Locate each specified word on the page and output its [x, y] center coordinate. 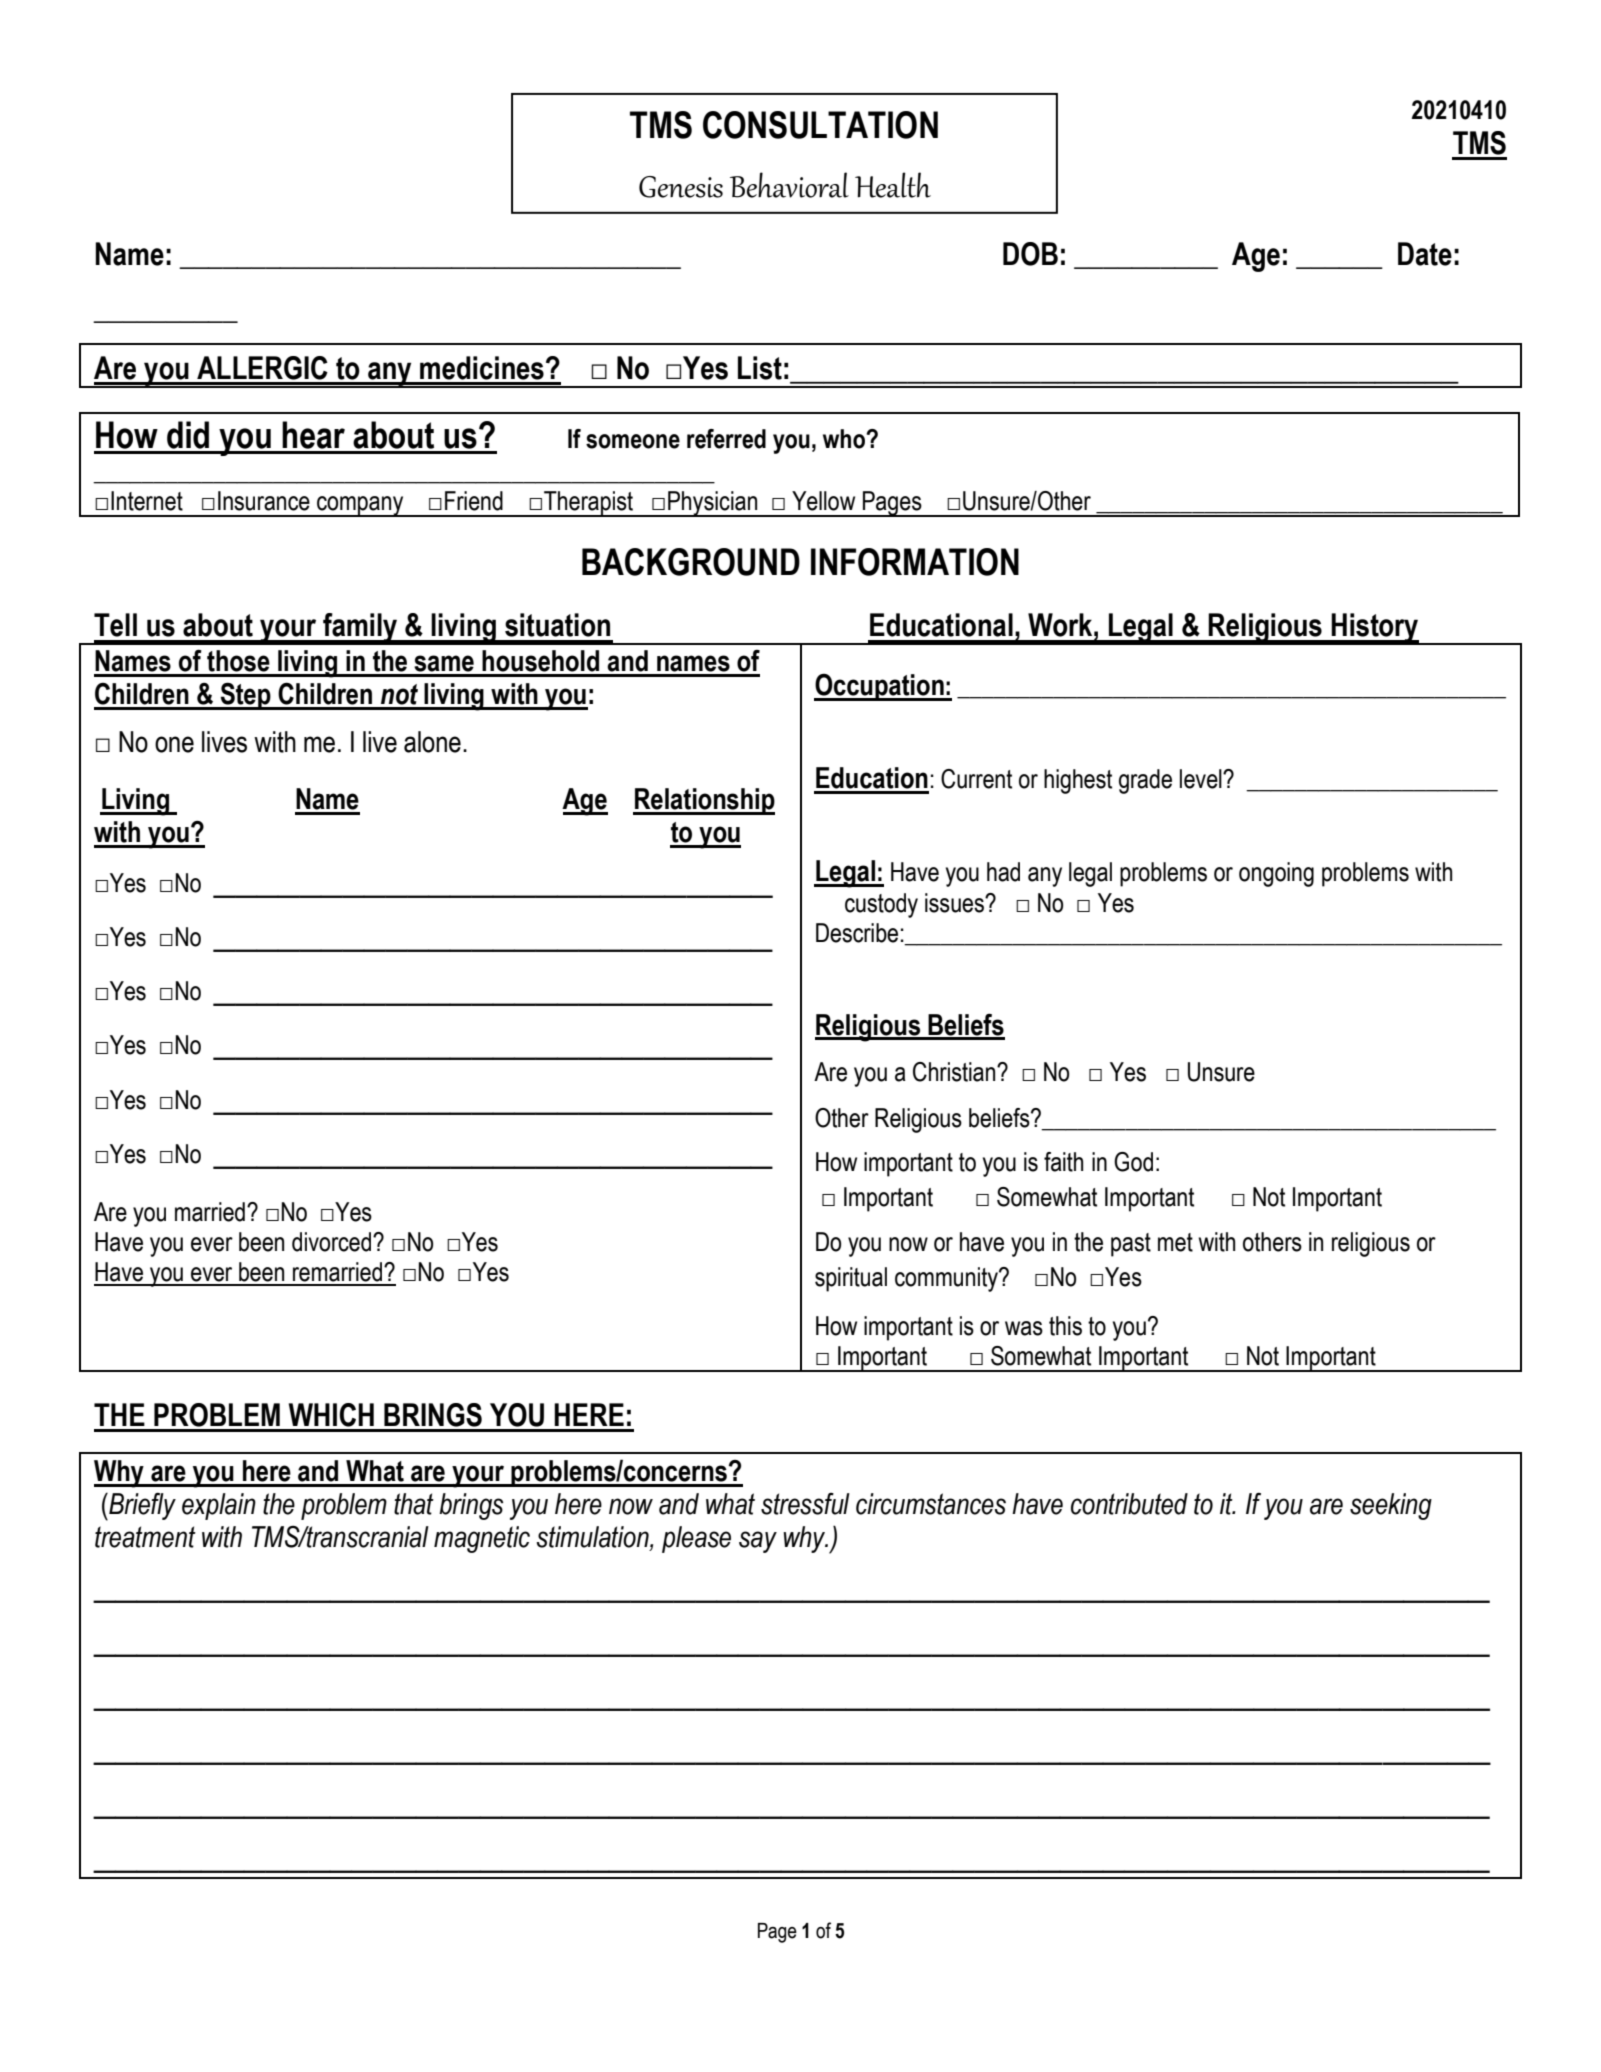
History [1375, 629]
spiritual [851, 1279]
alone [432, 742]
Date [1425, 254]
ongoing [1276, 874]
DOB [1030, 254]
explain [219, 1506]
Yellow [823, 501]
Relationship [704, 801]
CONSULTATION [820, 125]
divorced [333, 1242]
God [1133, 1162]
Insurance [264, 501]
